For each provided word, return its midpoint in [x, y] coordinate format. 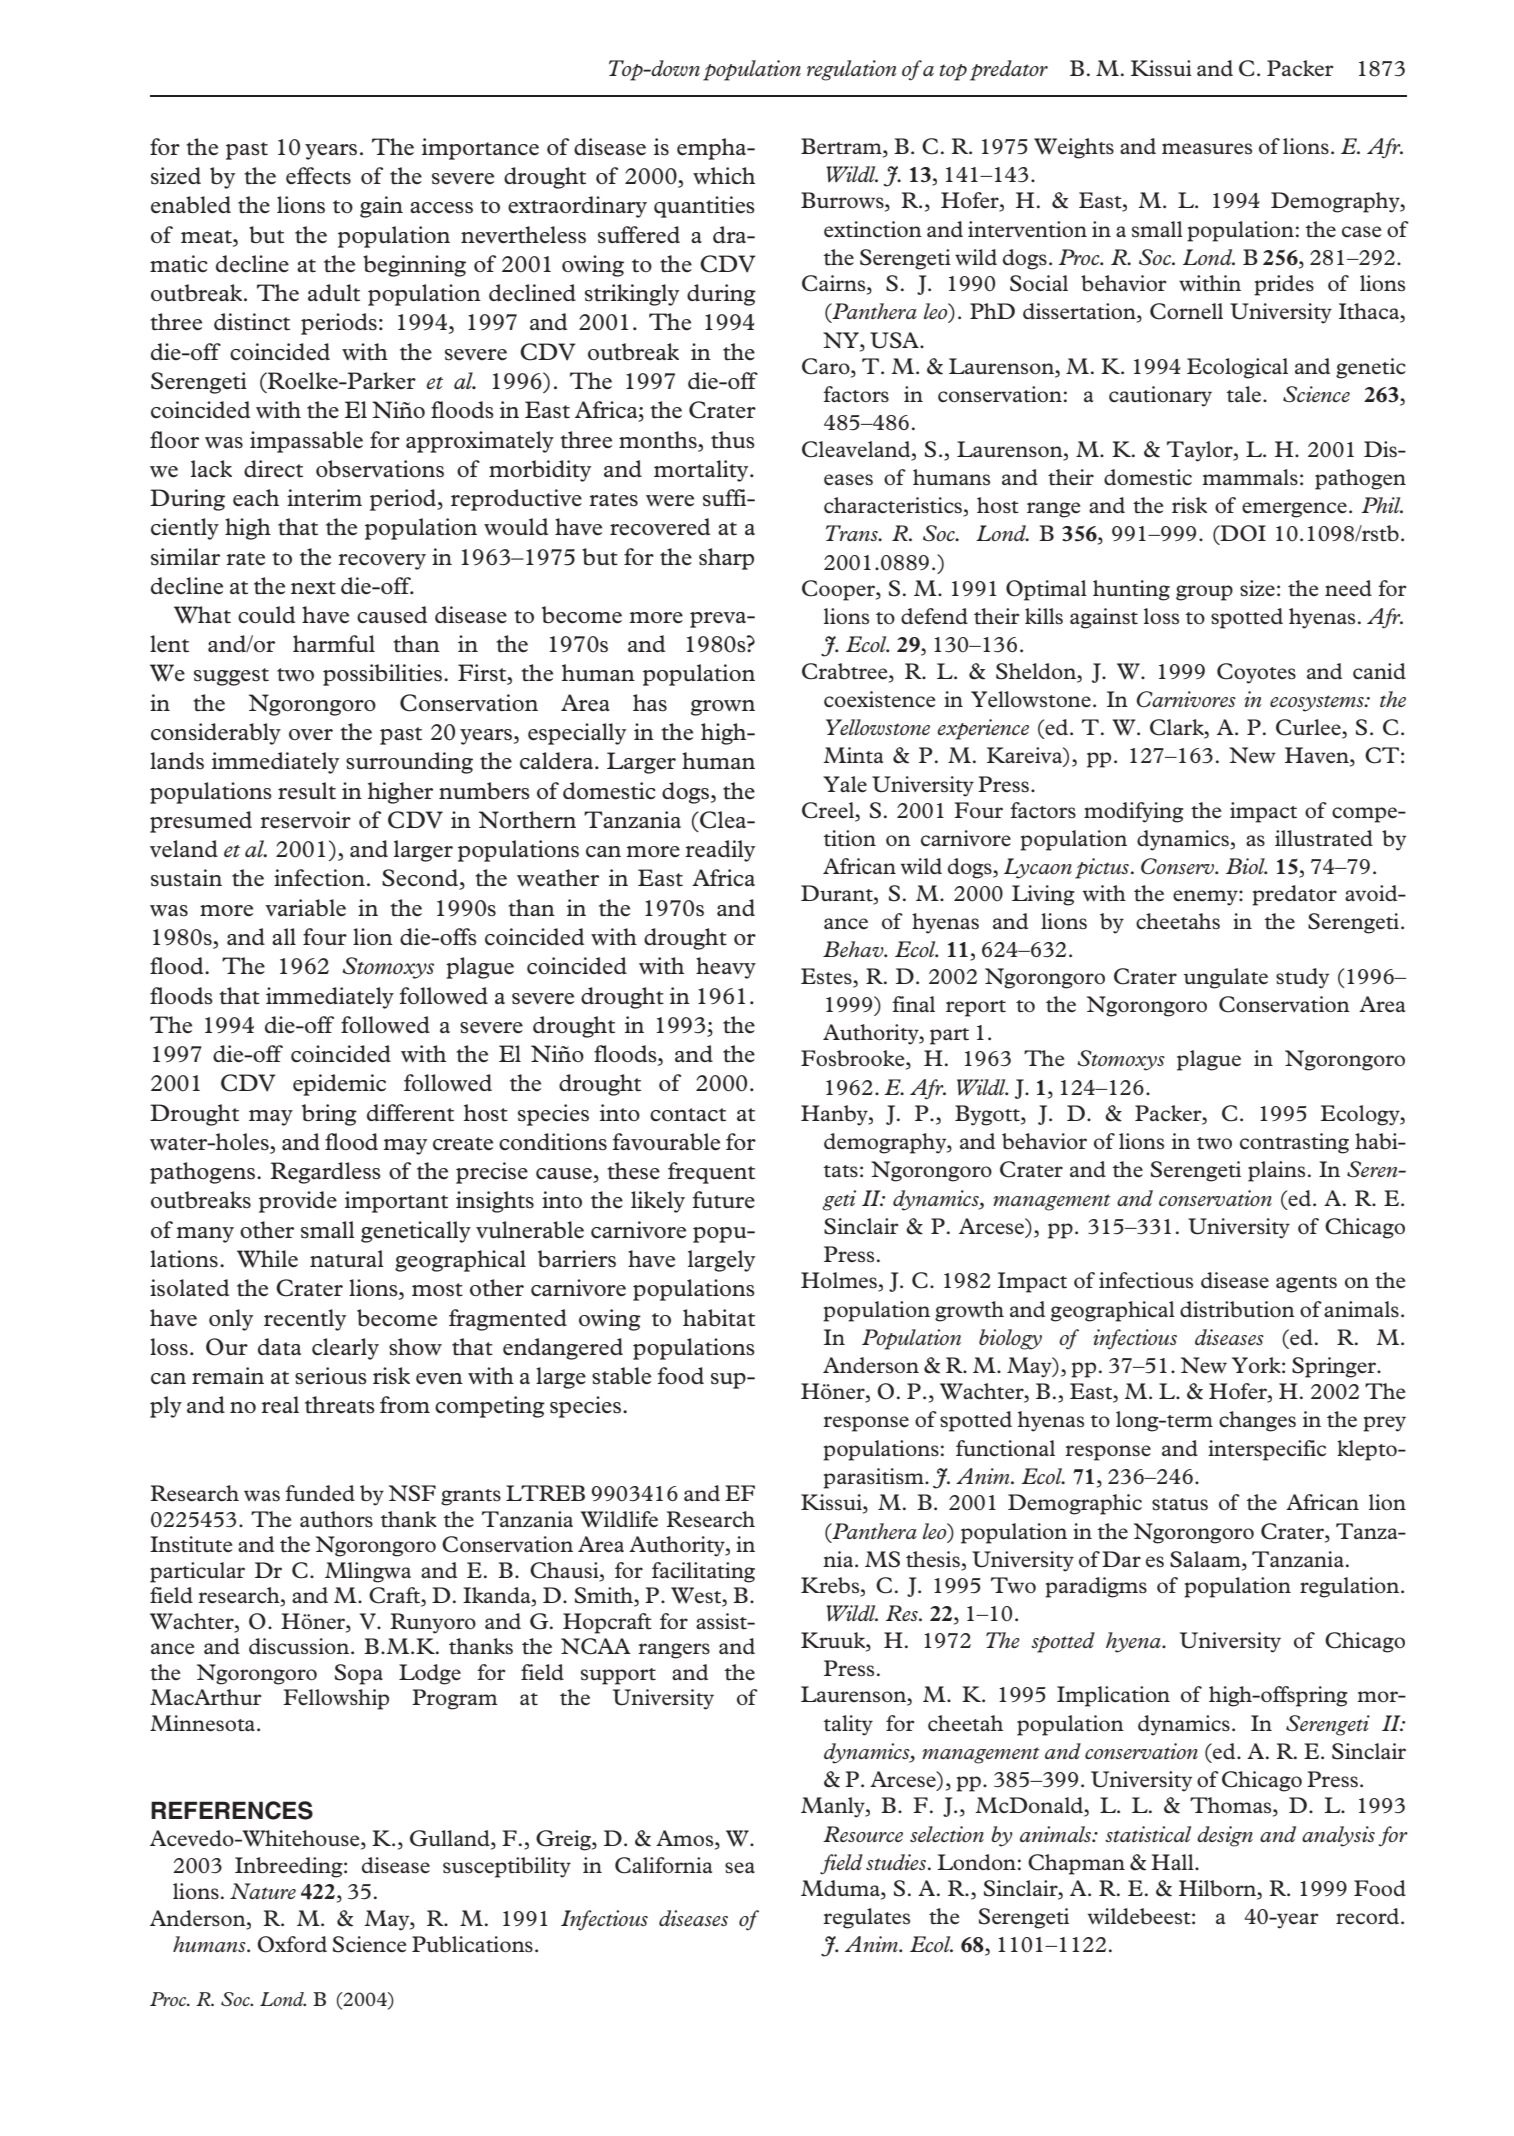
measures [1207, 149]
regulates [866, 1918]
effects [318, 176]
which [724, 176]
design [1225, 1836]
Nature [263, 1891]
